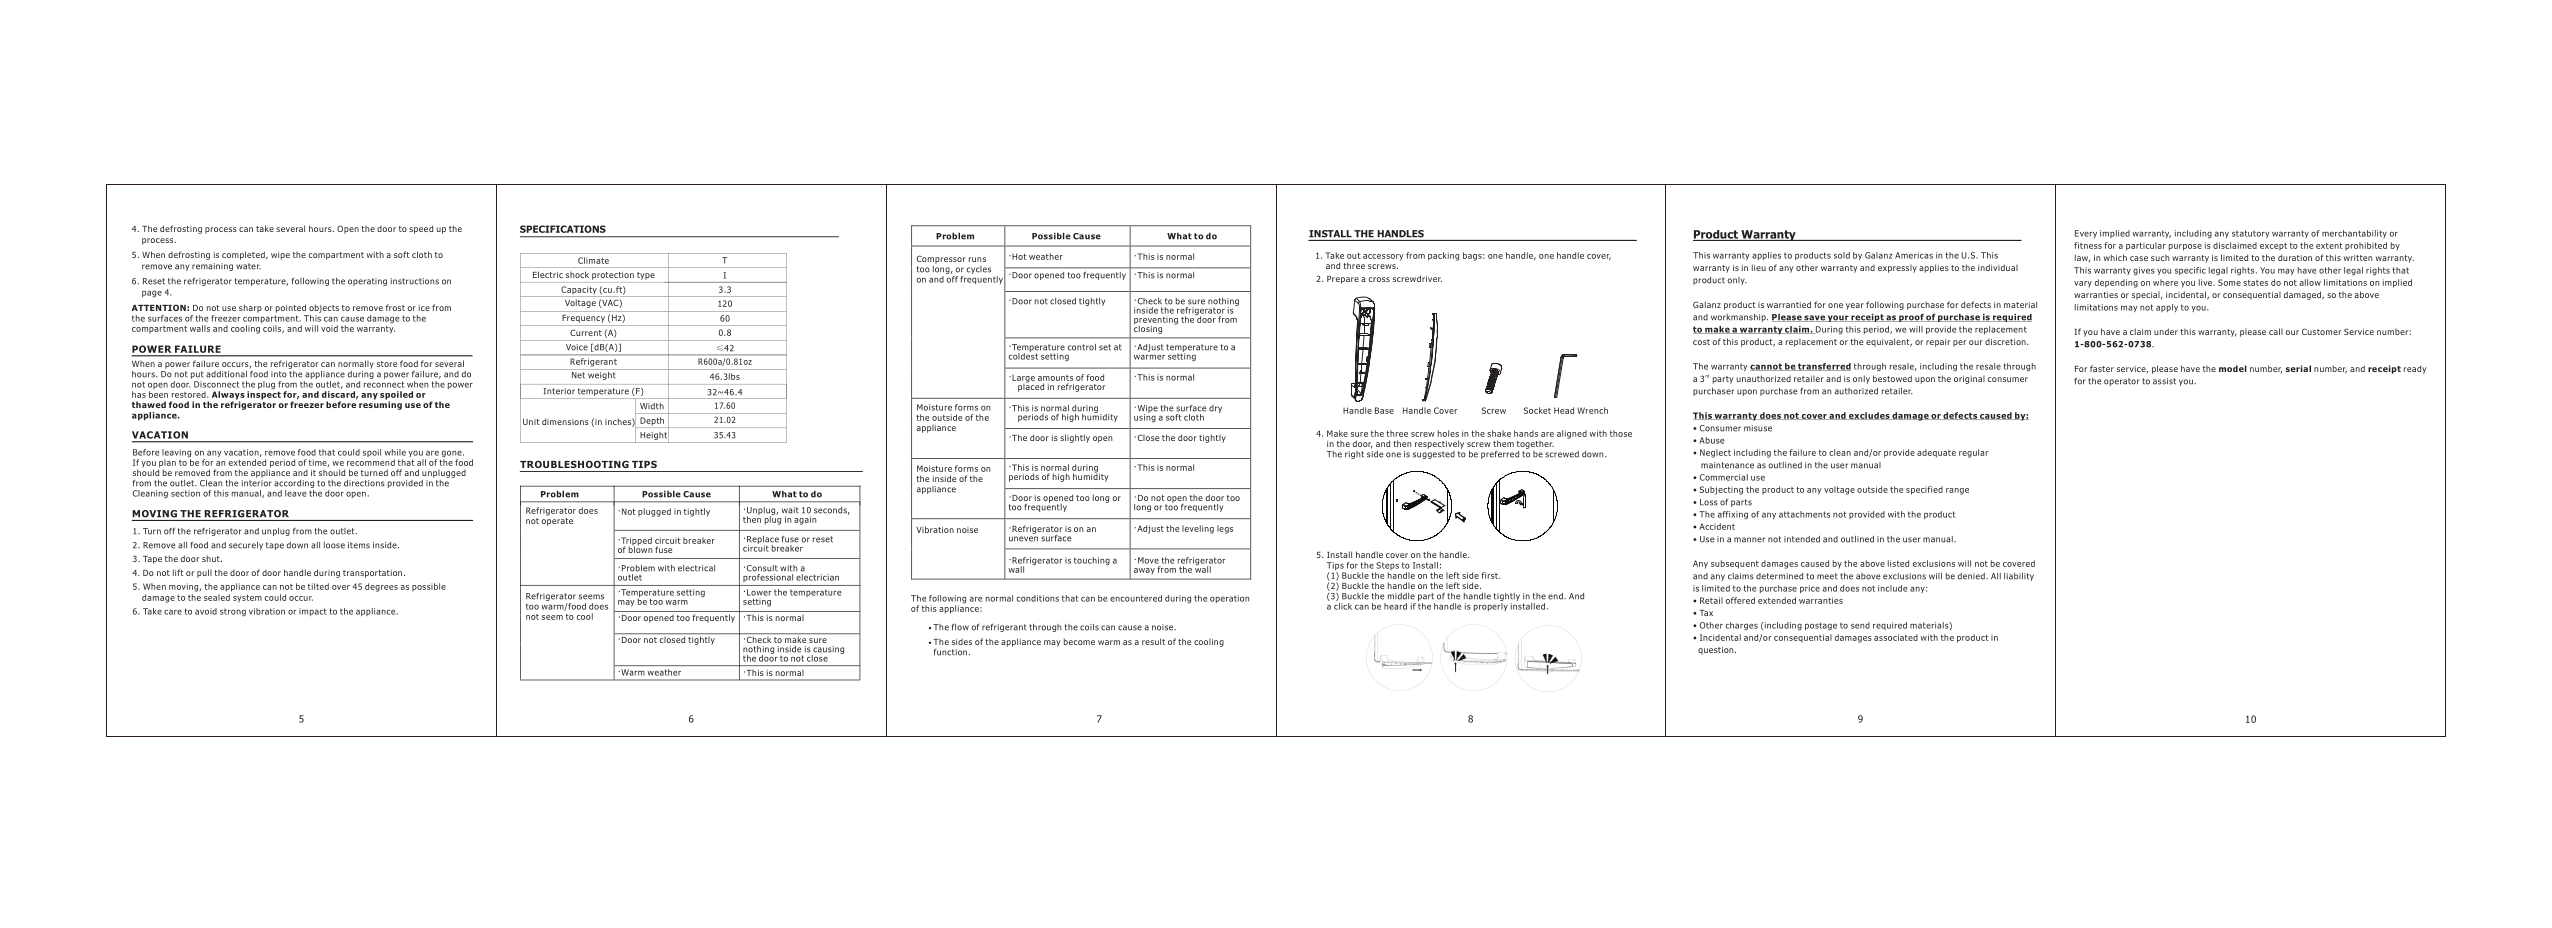  Describe the element at coordinates (2166, 331) in the page. I see `under` at that location.
